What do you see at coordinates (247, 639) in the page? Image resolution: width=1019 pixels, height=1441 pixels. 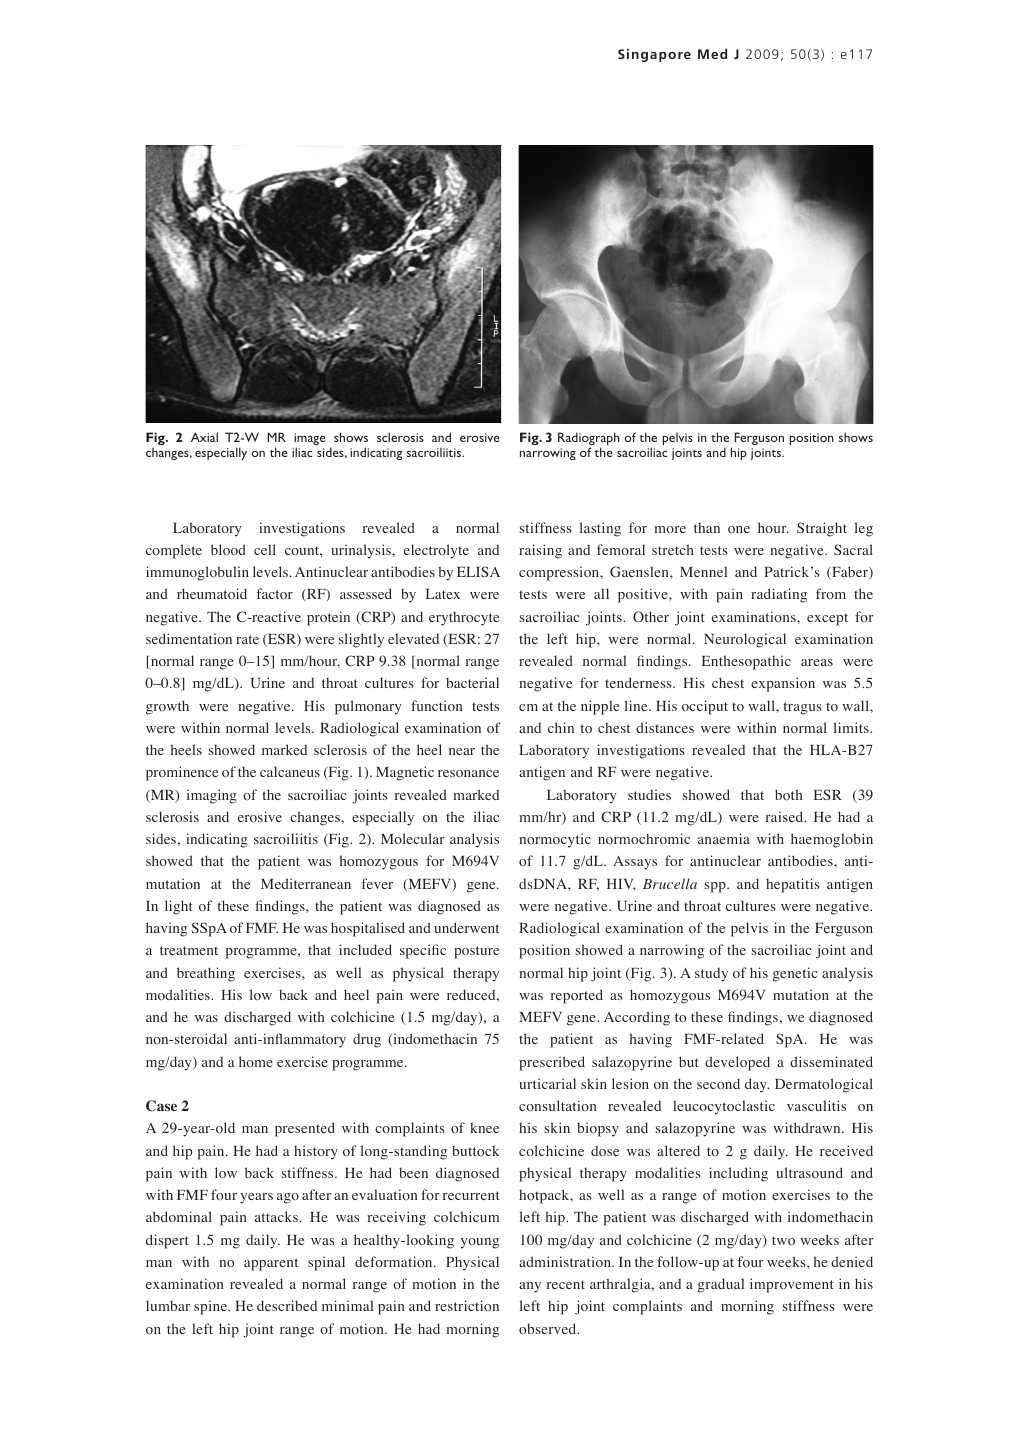 I see `rate` at bounding box center [247, 639].
